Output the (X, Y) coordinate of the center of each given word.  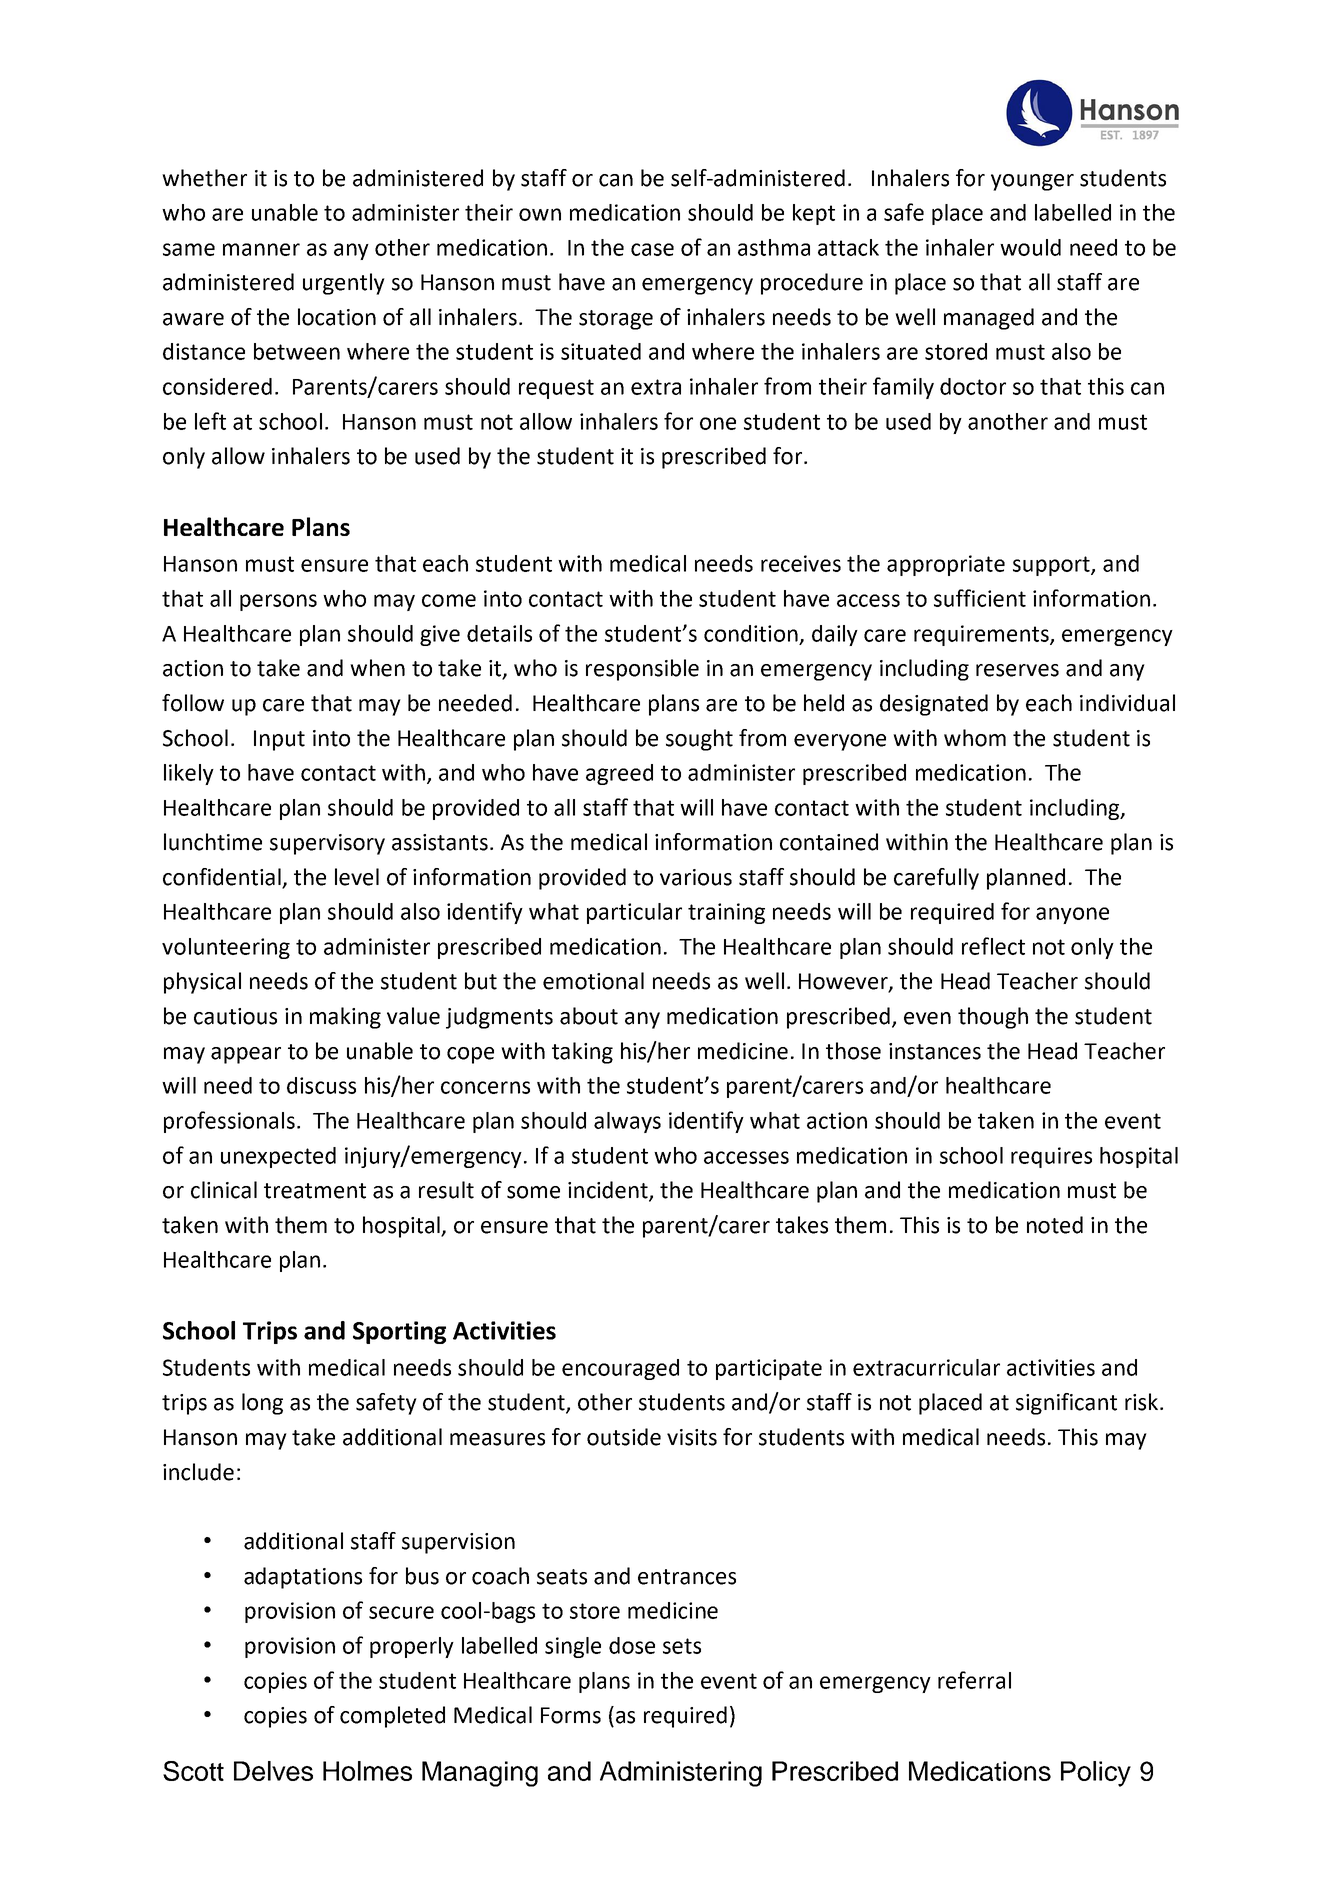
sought (699, 740)
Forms (571, 1715)
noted (1055, 1225)
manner (261, 249)
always (627, 1122)
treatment (315, 1191)
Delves (273, 1771)
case (652, 249)
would (1030, 247)
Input (279, 740)
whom (975, 738)
